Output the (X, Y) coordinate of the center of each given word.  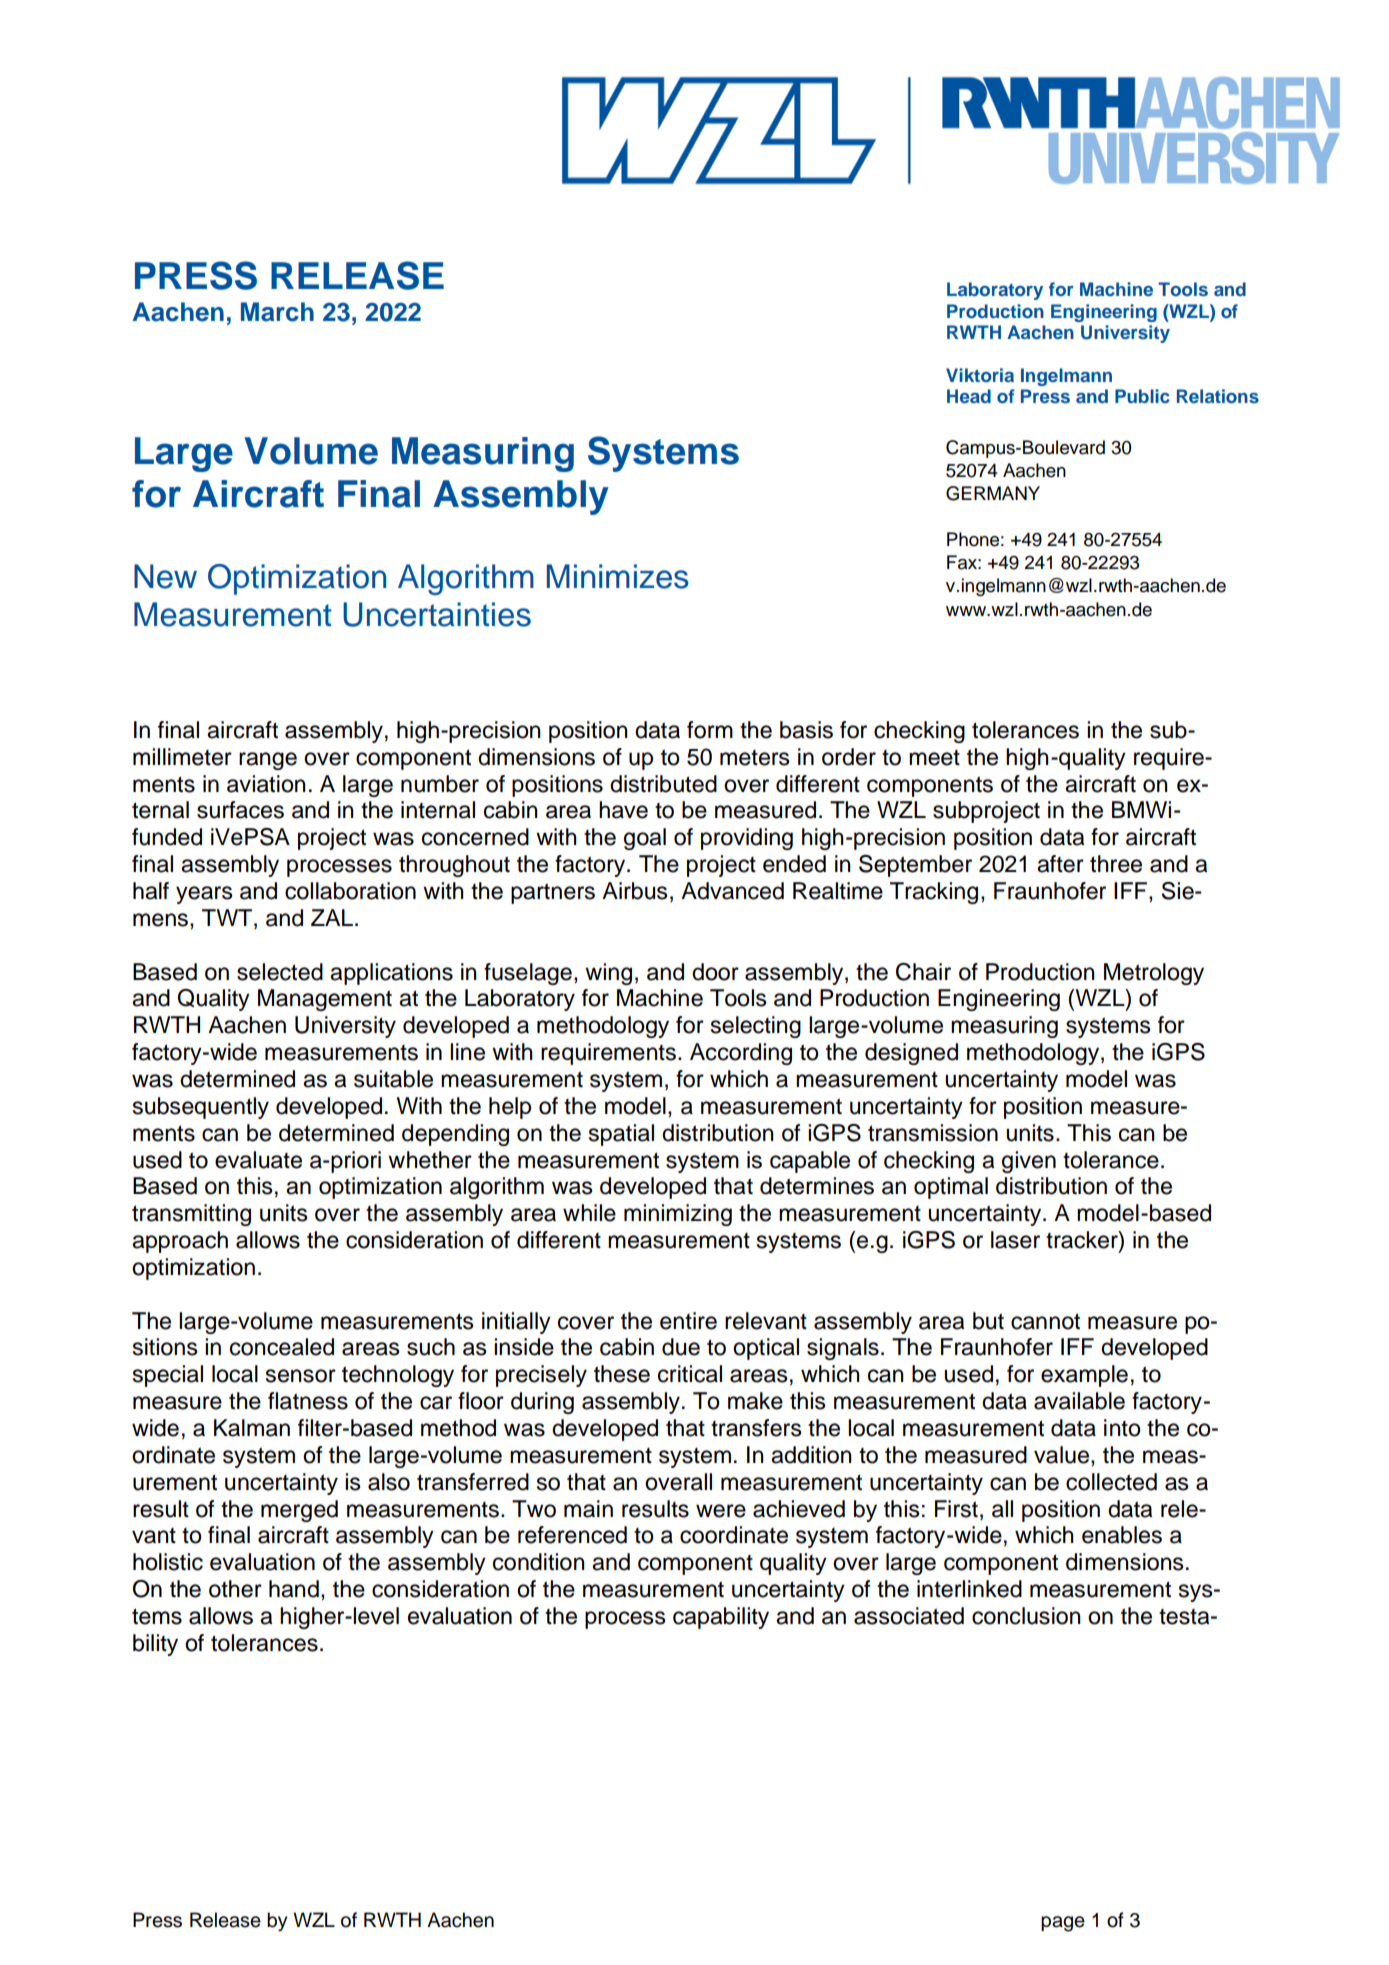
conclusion (1026, 1616)
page (1063, 1924)
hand (294, 1589)
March (277, 312)
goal (645, 839)
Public (1142, 396)
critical (690, 1374)
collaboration (350, 891)
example (1084, 1376)
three (1116, 864)
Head (969, 396)
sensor (301, 1376)
